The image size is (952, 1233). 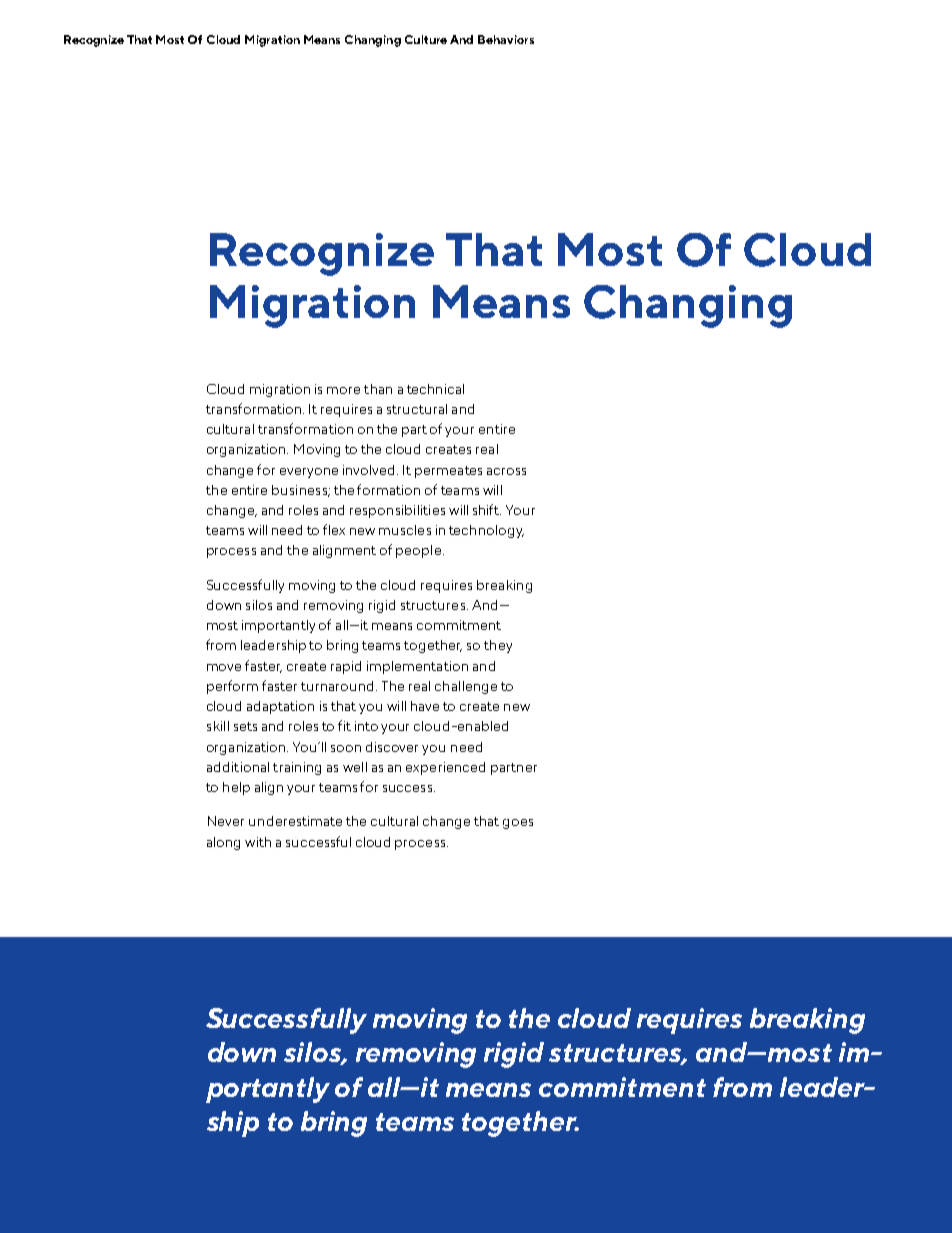 What do you see at coordinates (426, 39) in the document?
I see `Culture` at bounding box center [426, 39].
